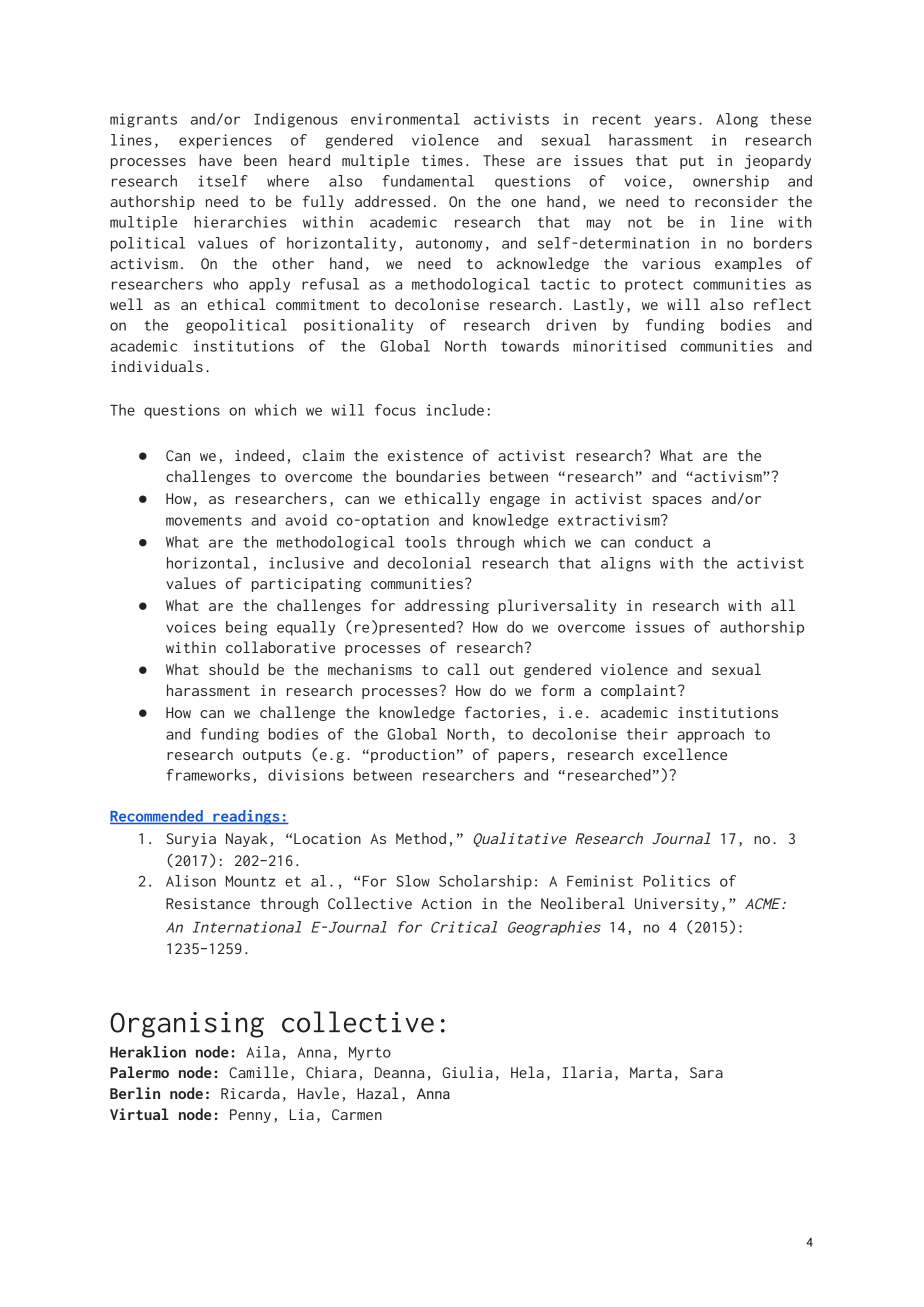 This image has height=1307, width=924. I want to click on addressing, so click(447, 606).
